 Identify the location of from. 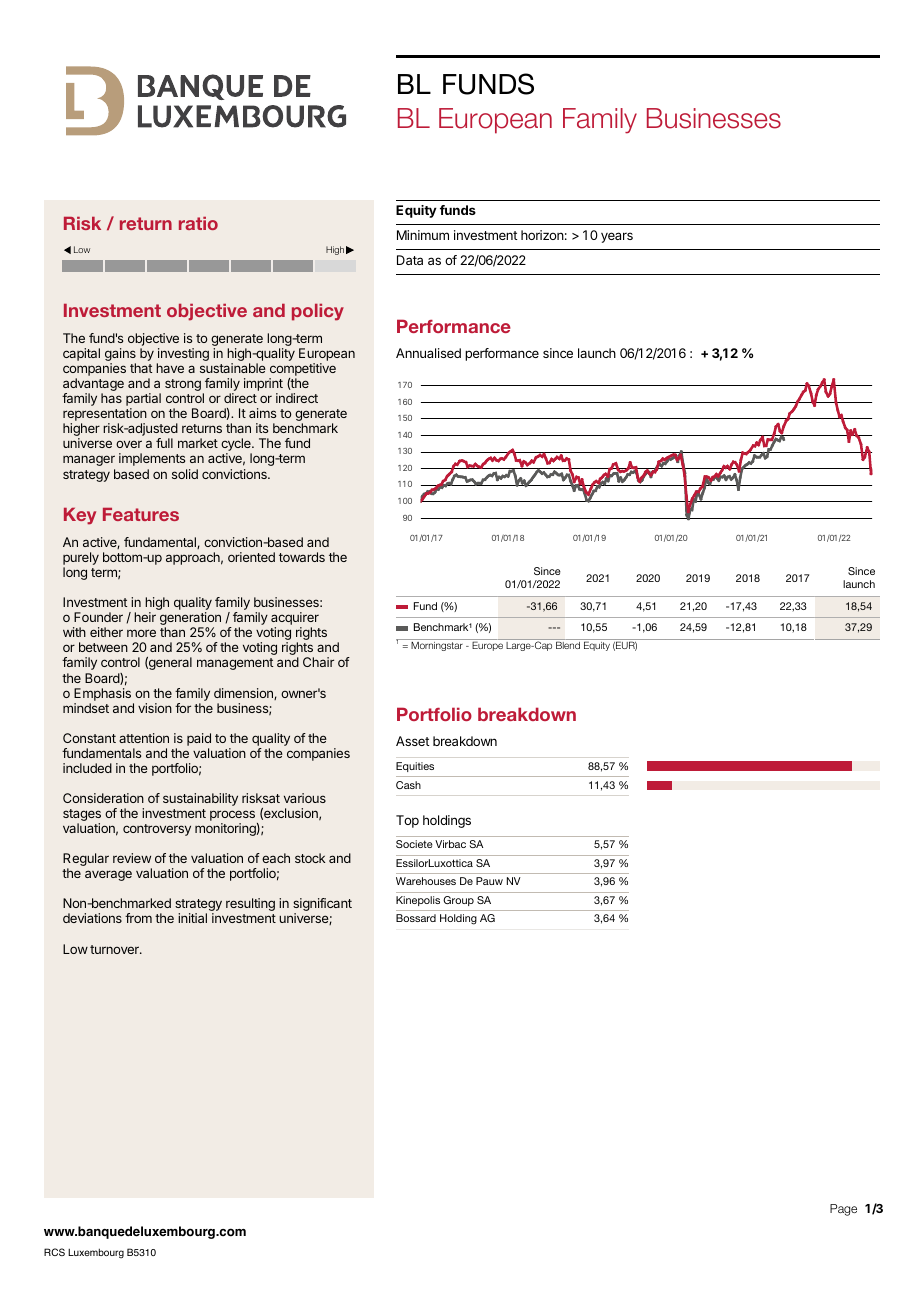
(138, 918).
